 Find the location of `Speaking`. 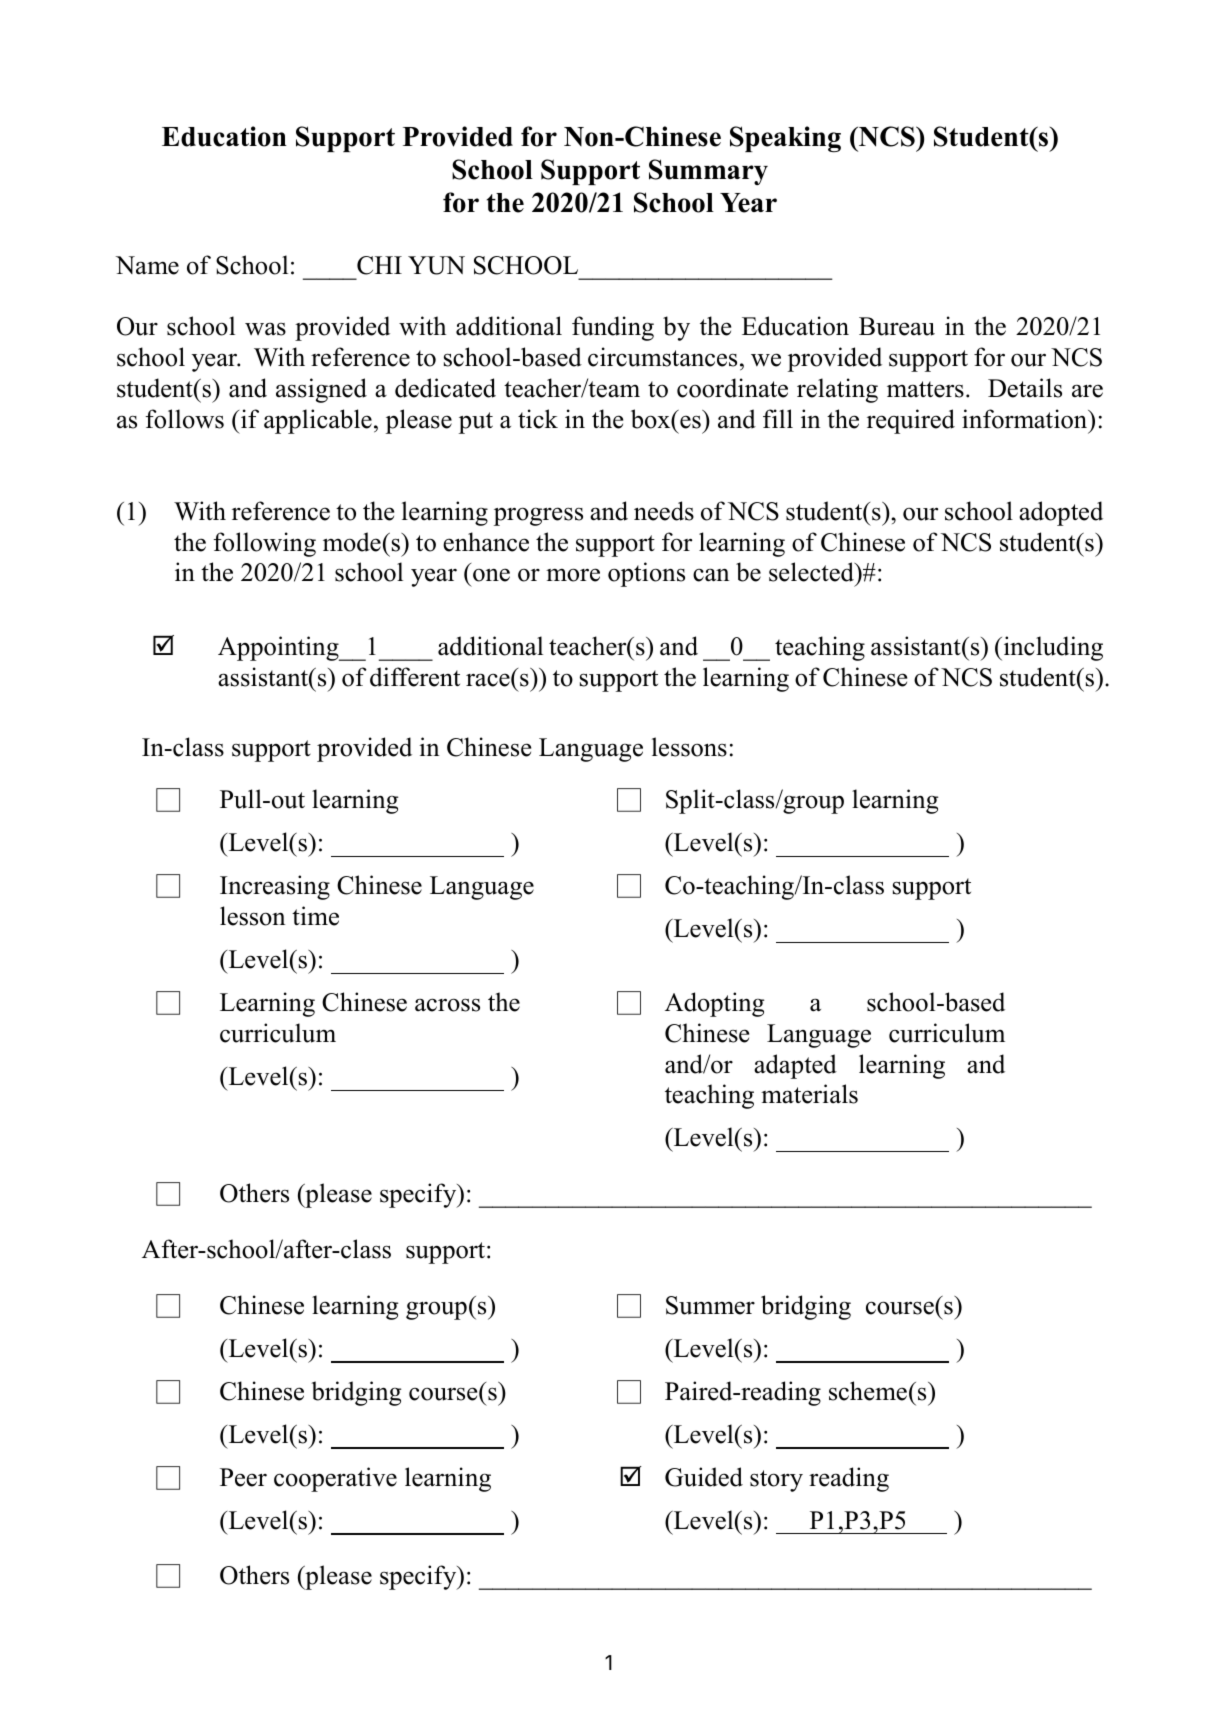

Speaking is located at coordinates (785, 139).
